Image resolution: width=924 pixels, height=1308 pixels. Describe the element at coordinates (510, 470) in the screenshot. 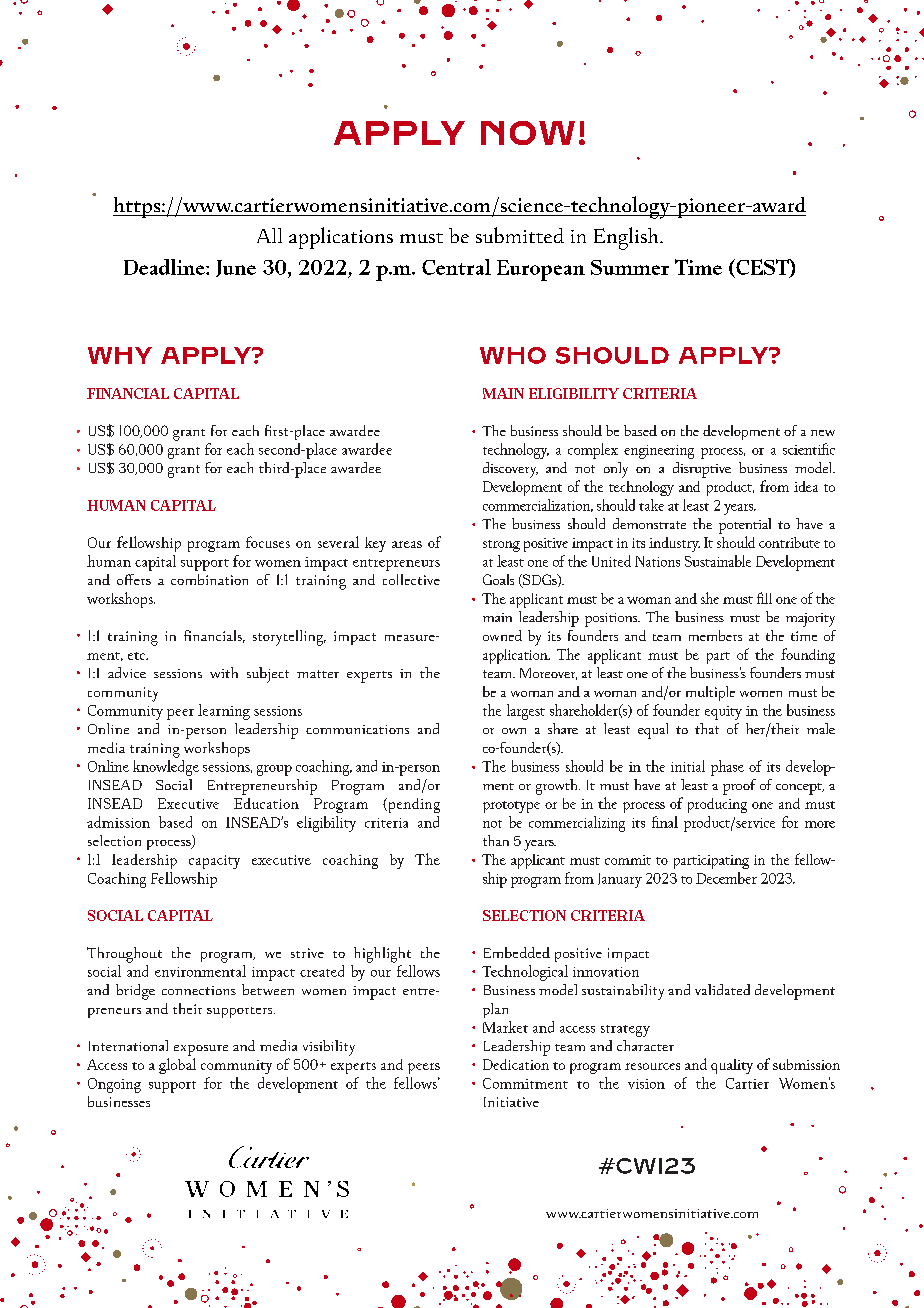

I see `discovery` at that location.
